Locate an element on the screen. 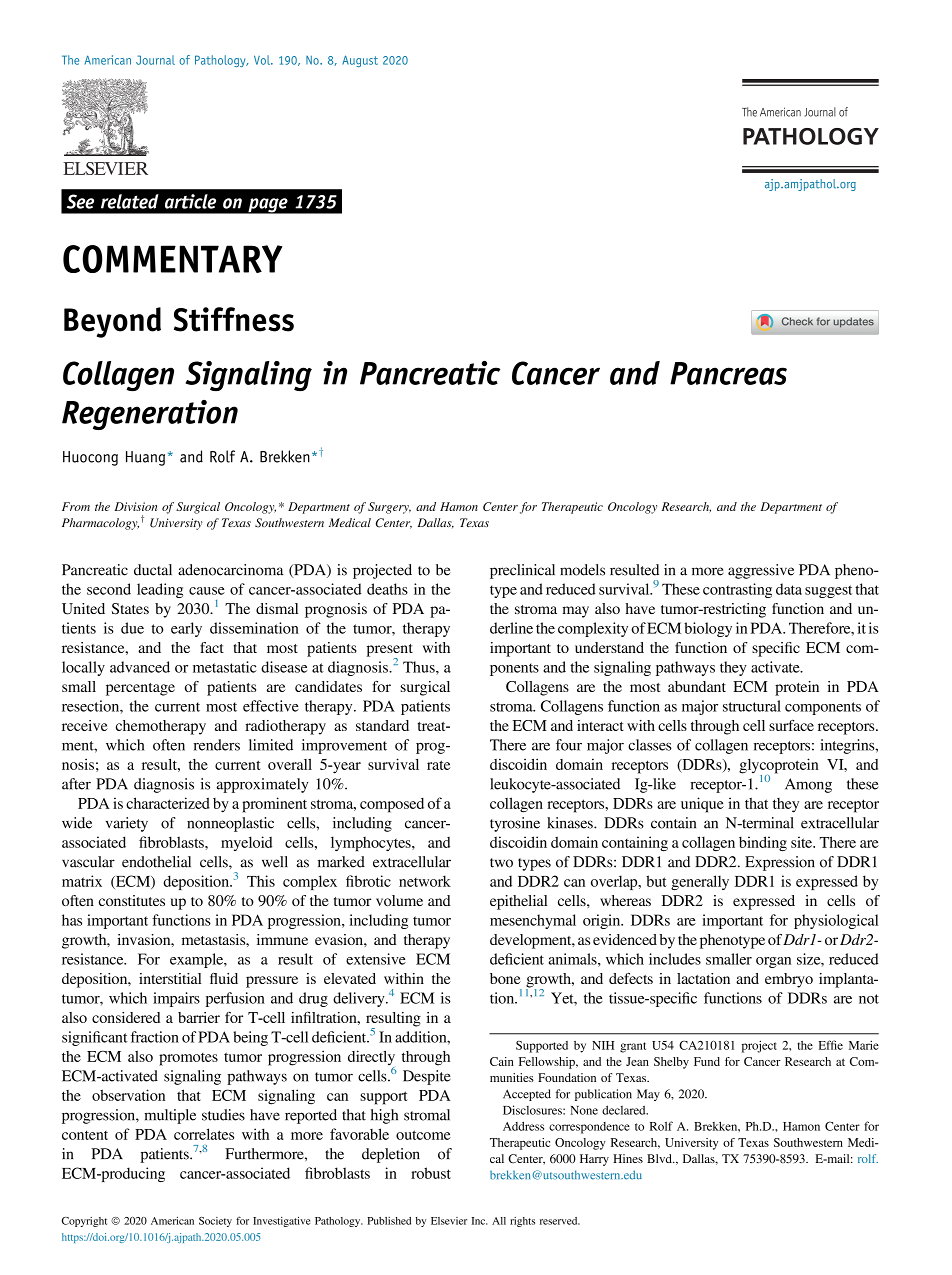  characterized is located at coordinates (167, 803).
